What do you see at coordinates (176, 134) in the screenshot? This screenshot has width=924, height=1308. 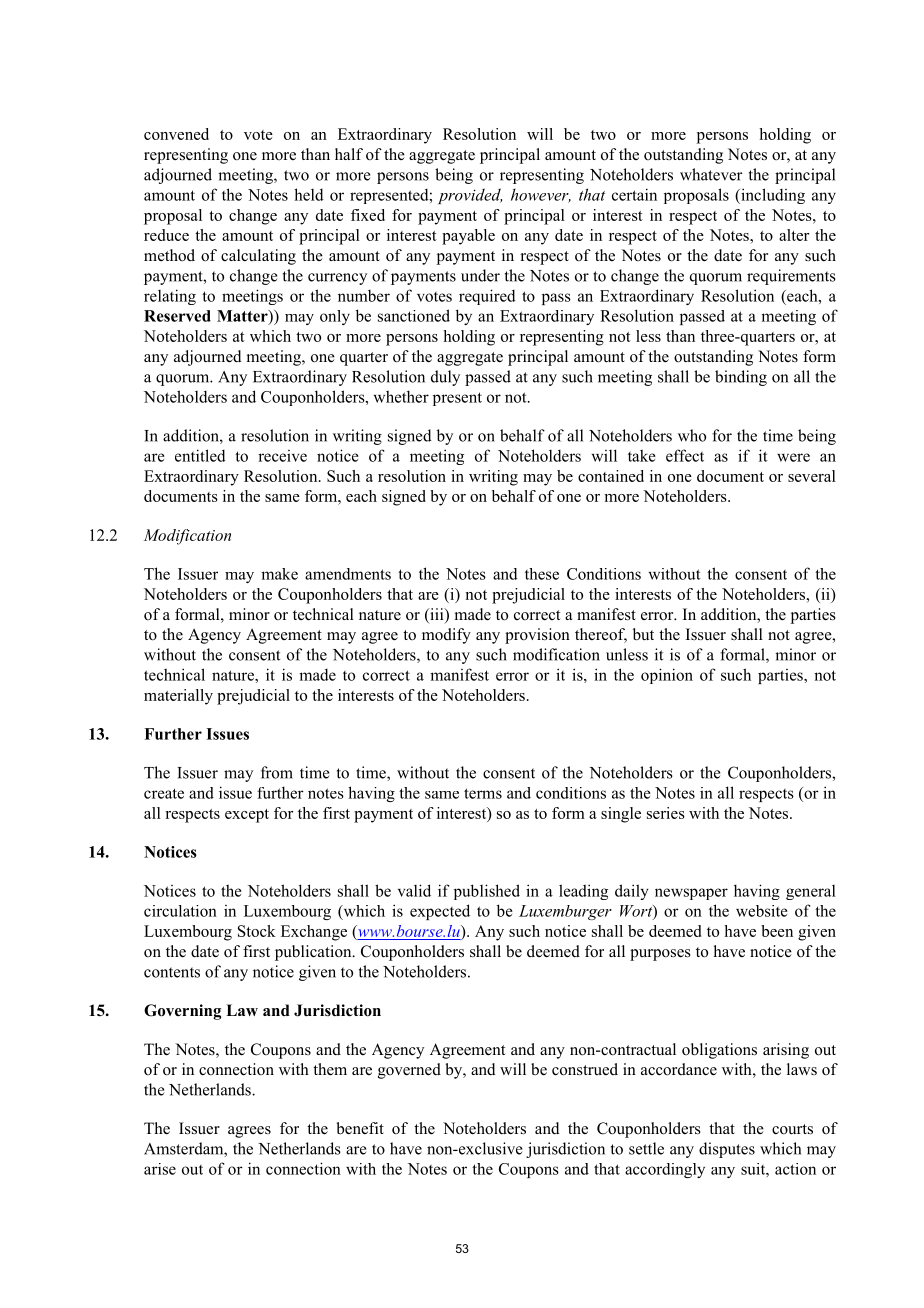 I see `convened` at bounding box center [176, 134].
